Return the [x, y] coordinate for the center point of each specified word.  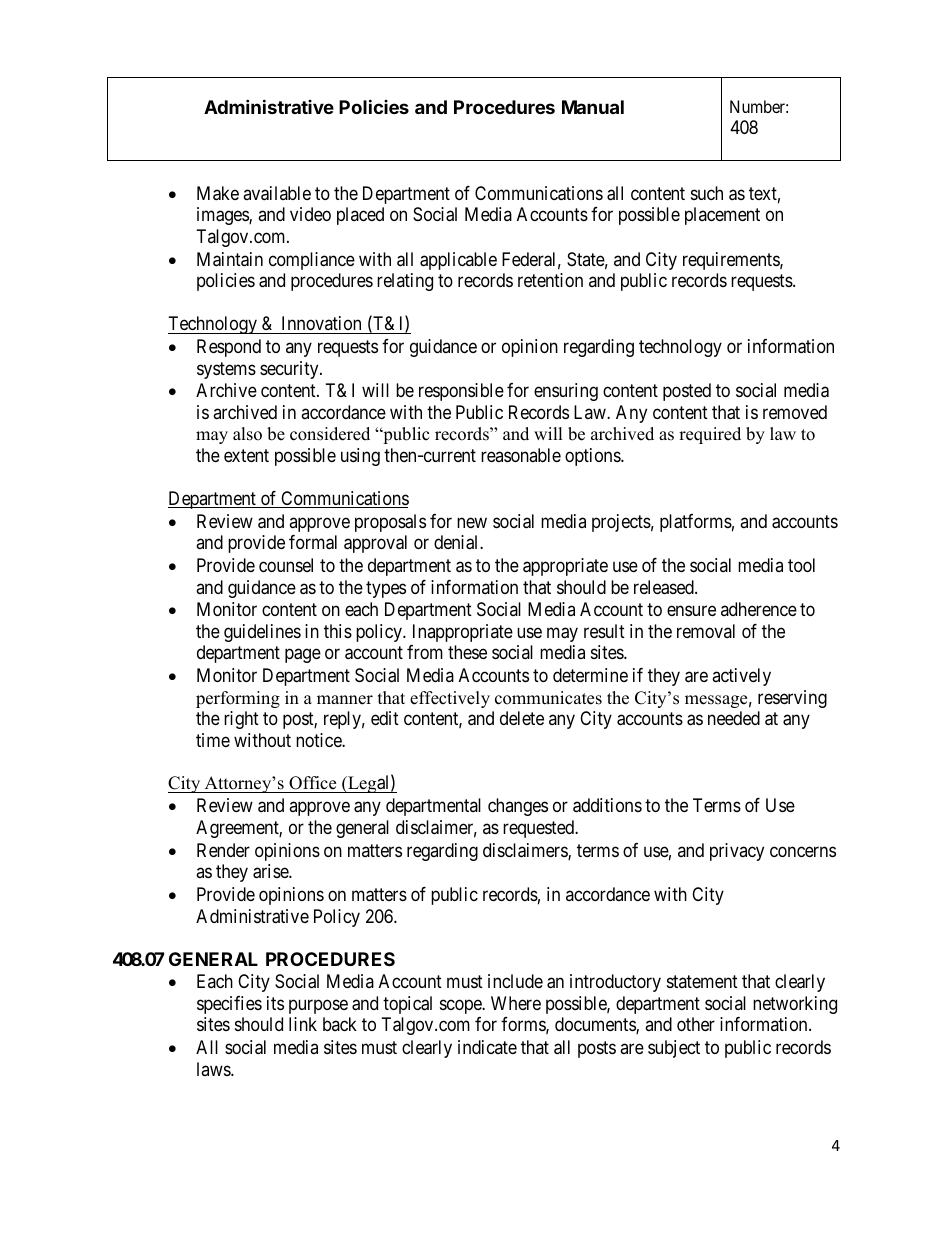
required [710, 435]
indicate [487, 1047]
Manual [593, 107]
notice [319, 740]
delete [522, 718]
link [303, 1024]
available [277, 193]
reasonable [521, 455]
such [707, 193]
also [247, 434]
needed [734, 718]
